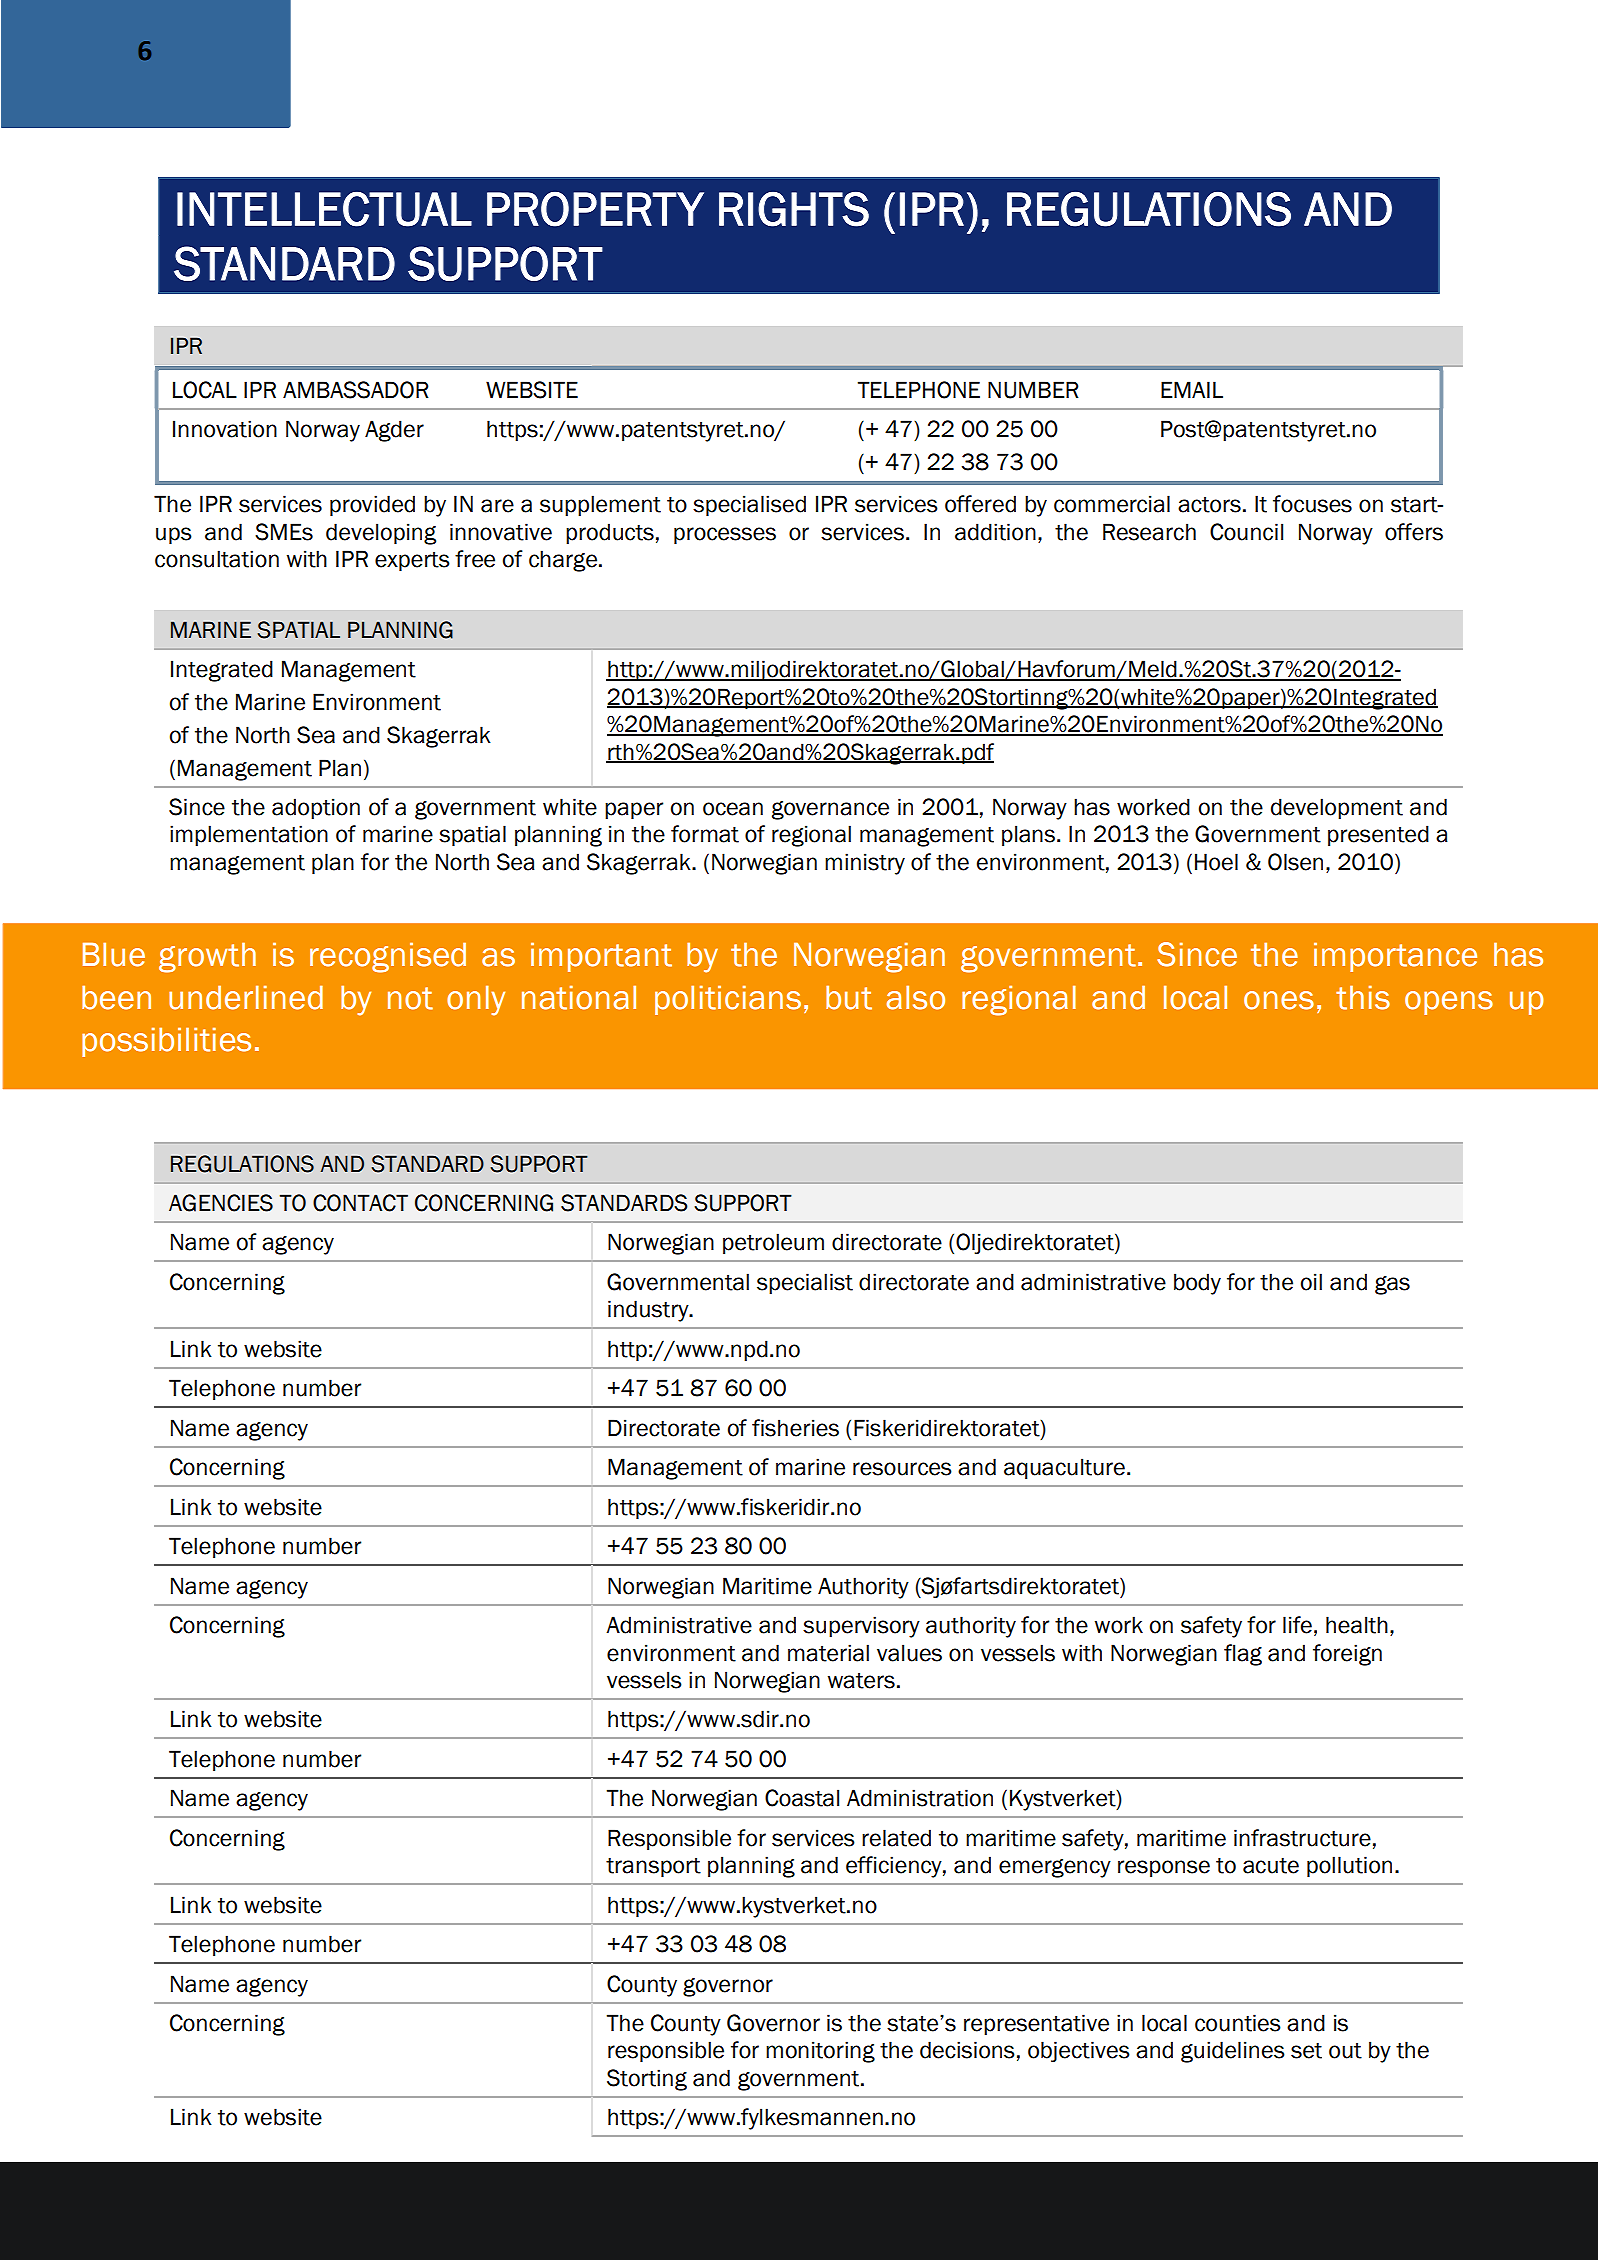 The width and height of the screenshot is (1598, 2260). What do you see at coordinates (249, 835) in the screenshot?
I see `implementation` at bounding box center [249, 835].
